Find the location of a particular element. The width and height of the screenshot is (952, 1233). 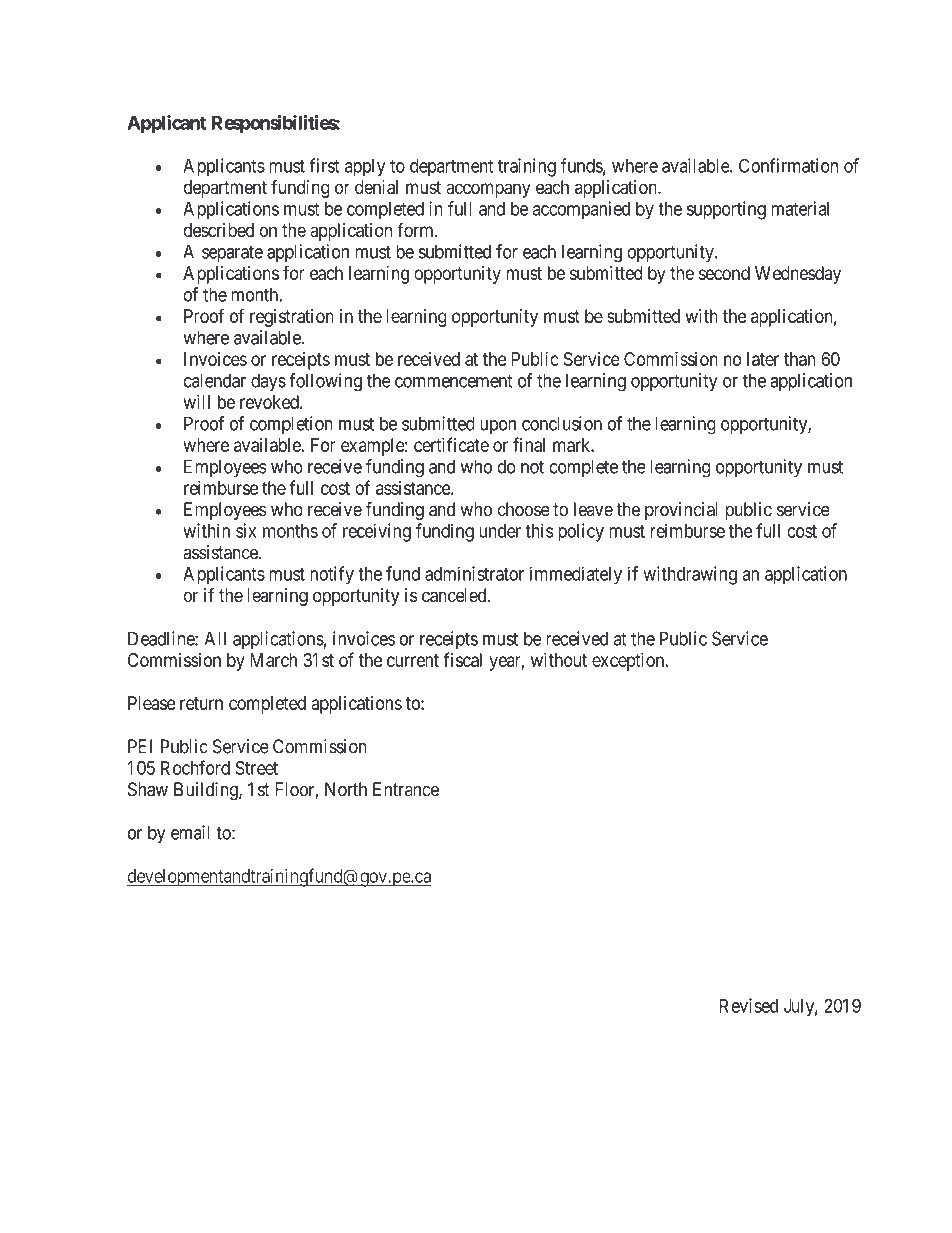

Revised is located at coordinates (749, 1005).
